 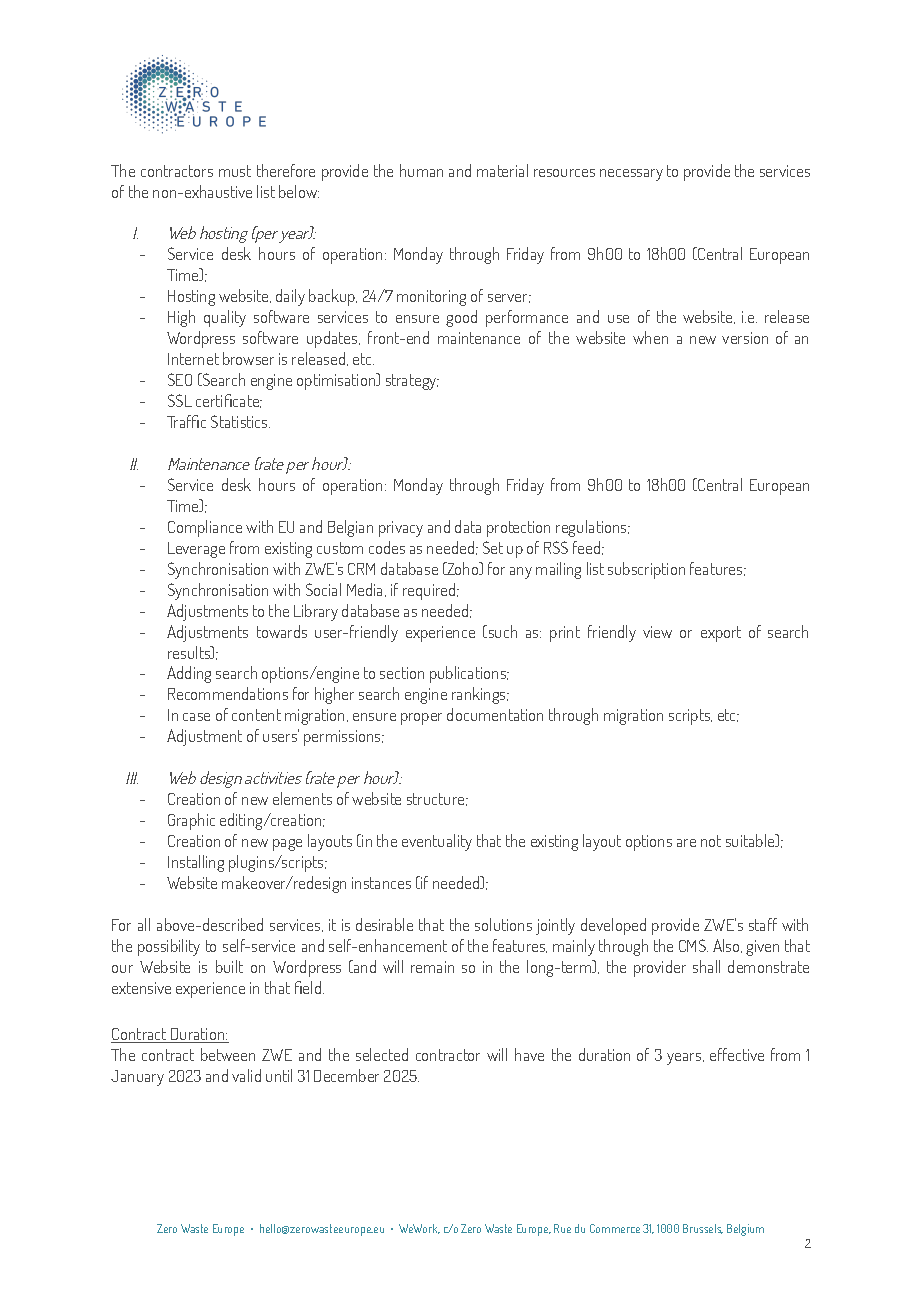 What do you see at coordinates (421, 170) in the image?
I see `human` at bounding box center [421, 170].
